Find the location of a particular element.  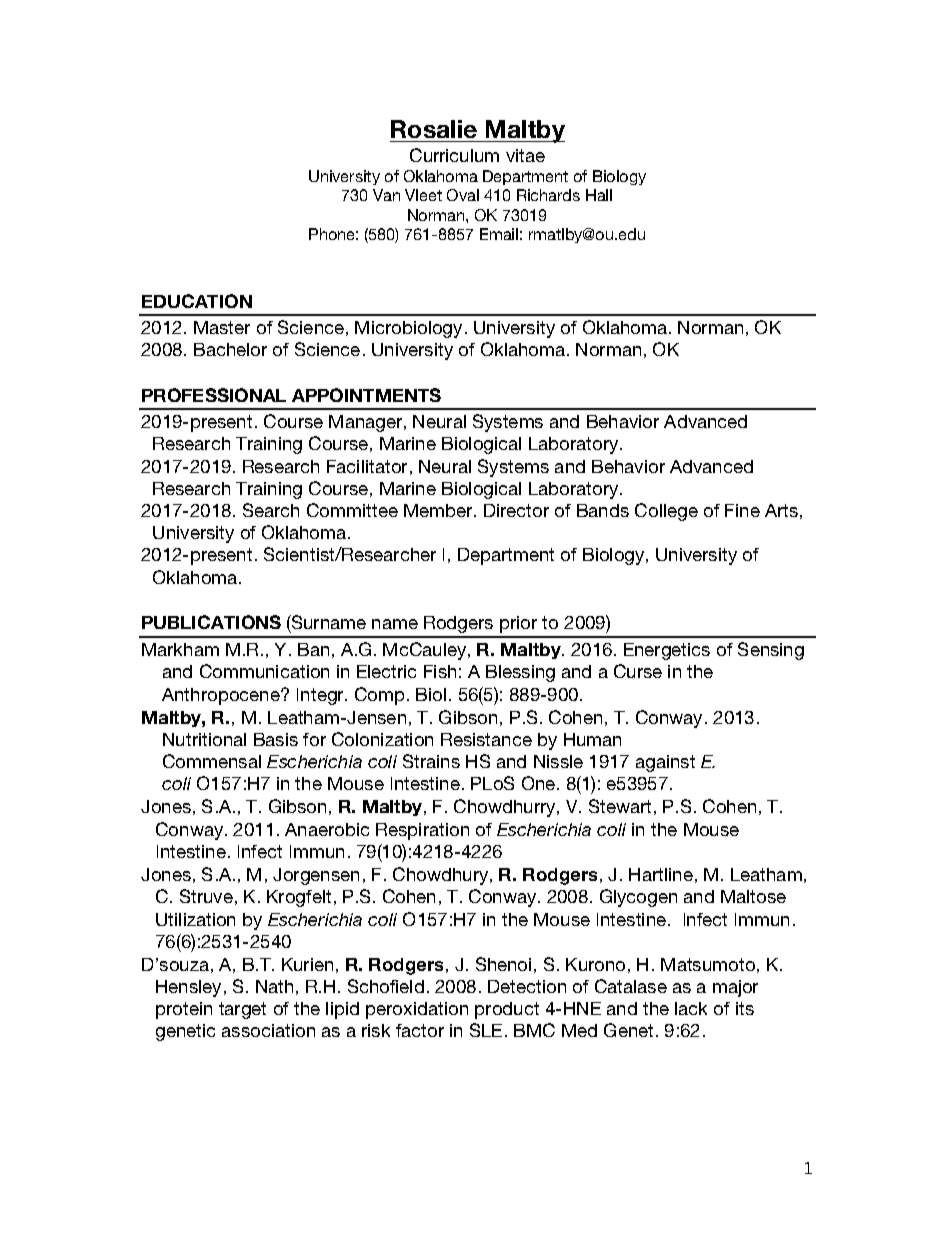

Member is located at coordinates (439, 510).
